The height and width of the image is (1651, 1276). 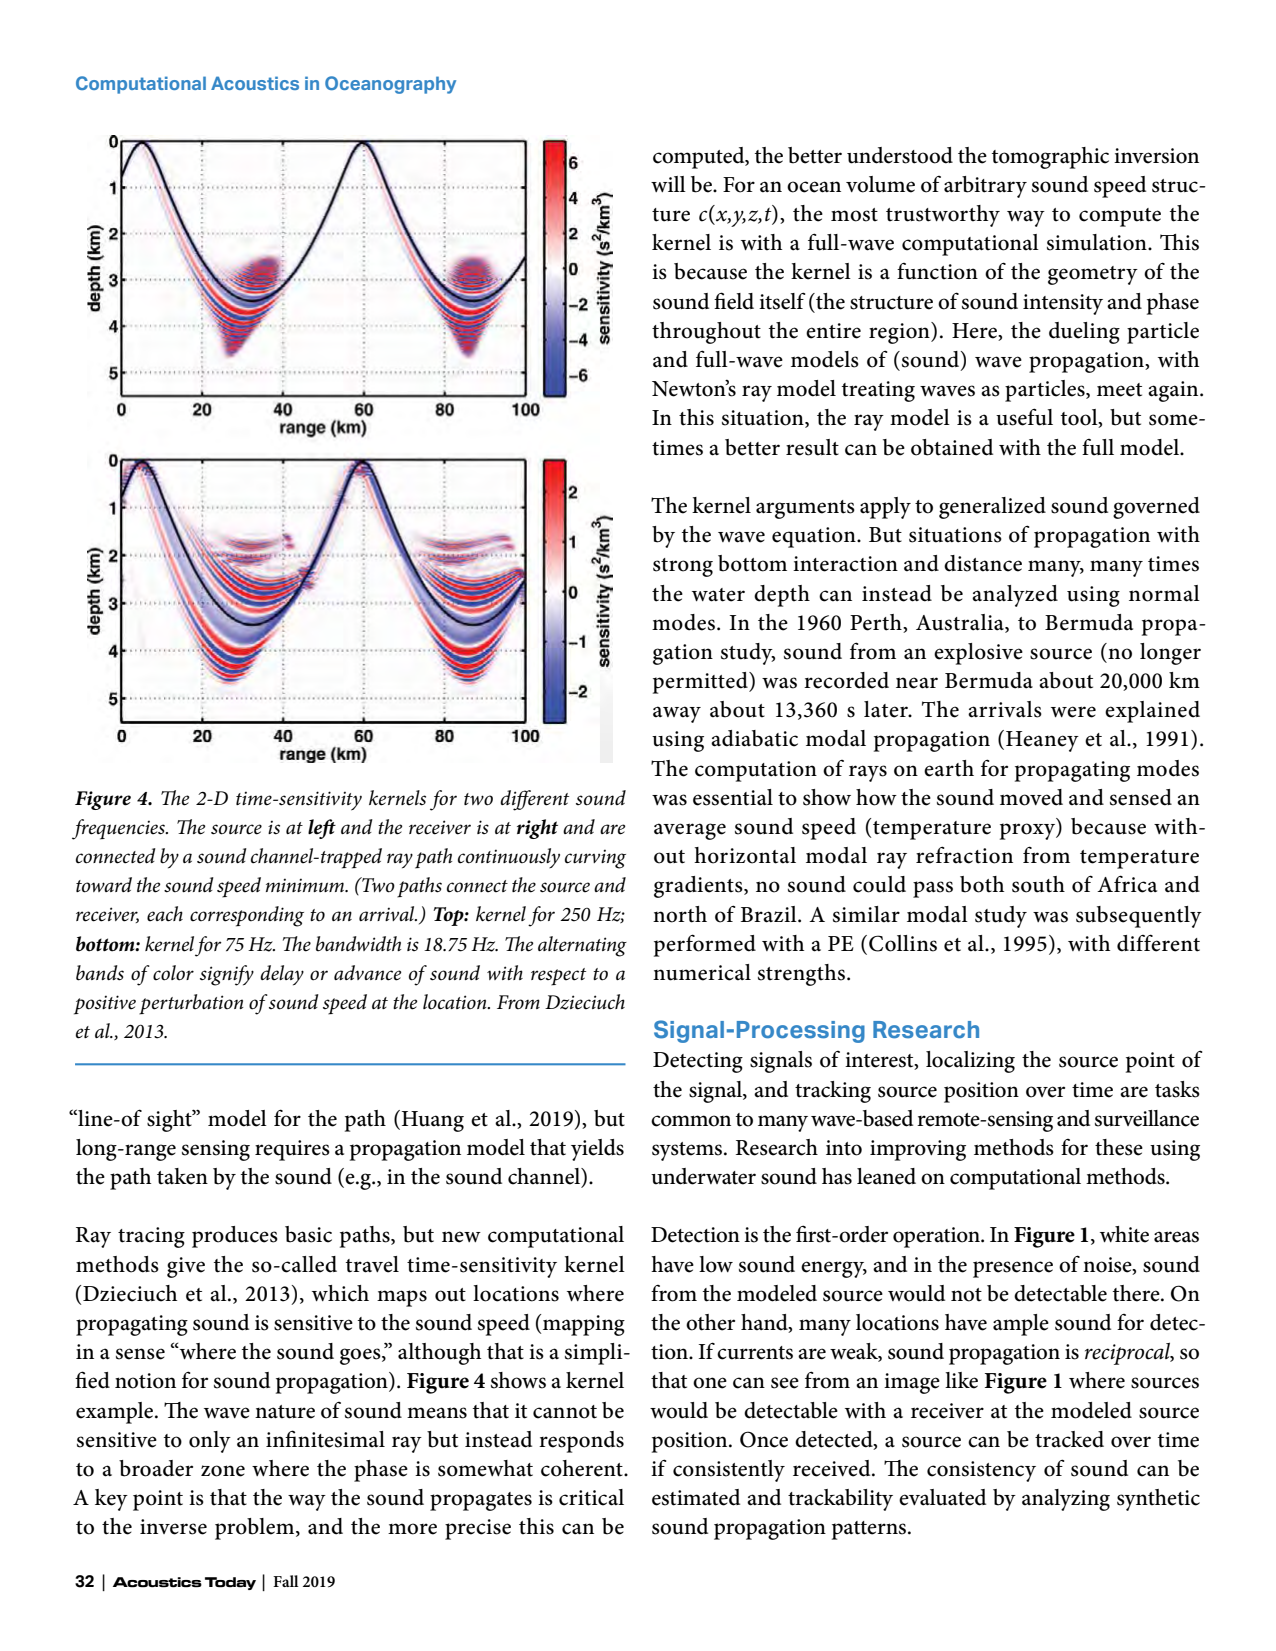 What do you see at coordinates (595, 859) in the image?
I see `curving` at bounding box center [595, 859].
